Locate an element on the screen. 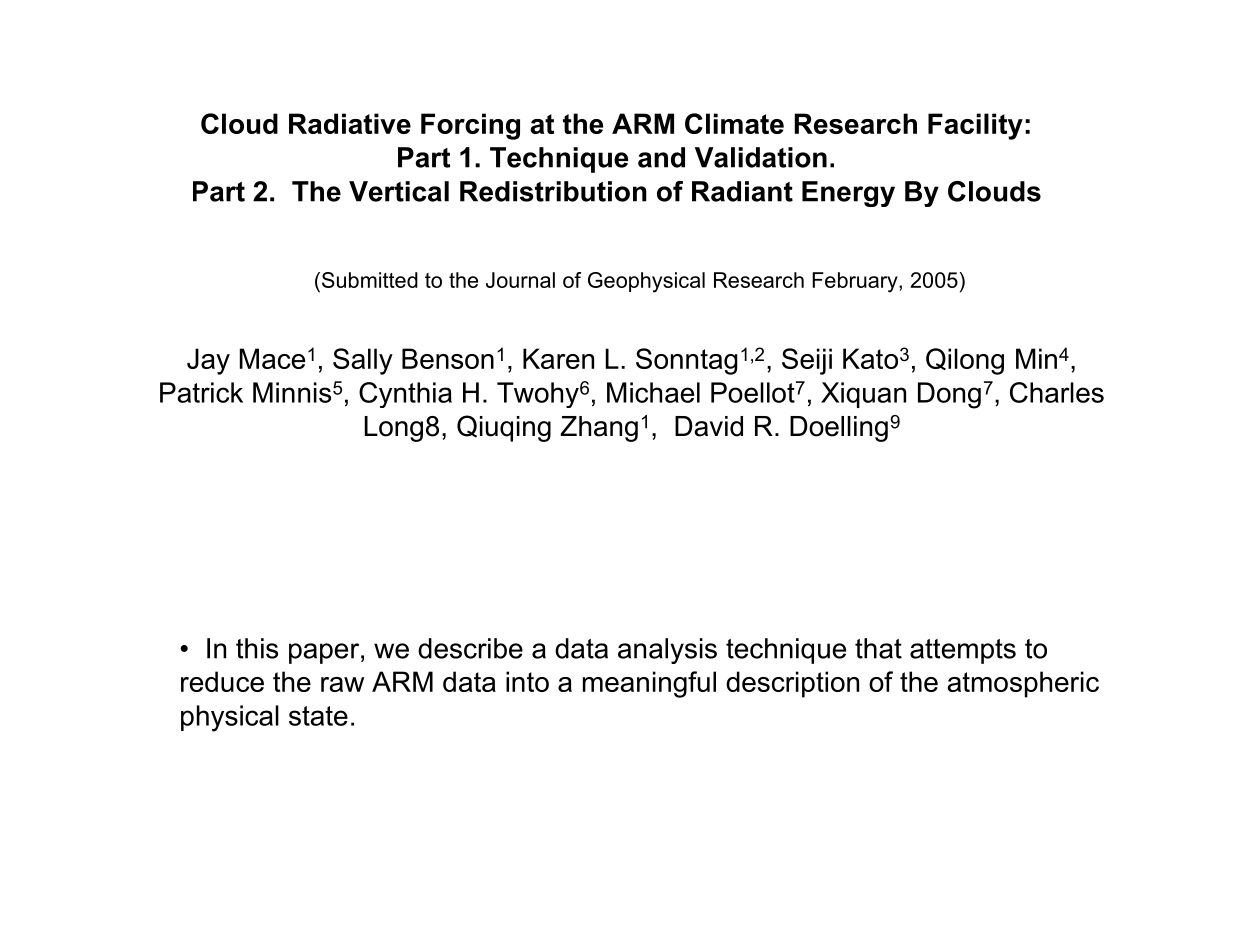 Image resolution: width=1233 pixels, height=952 pixels. Cynthia is located at coordinates (405, 395).
